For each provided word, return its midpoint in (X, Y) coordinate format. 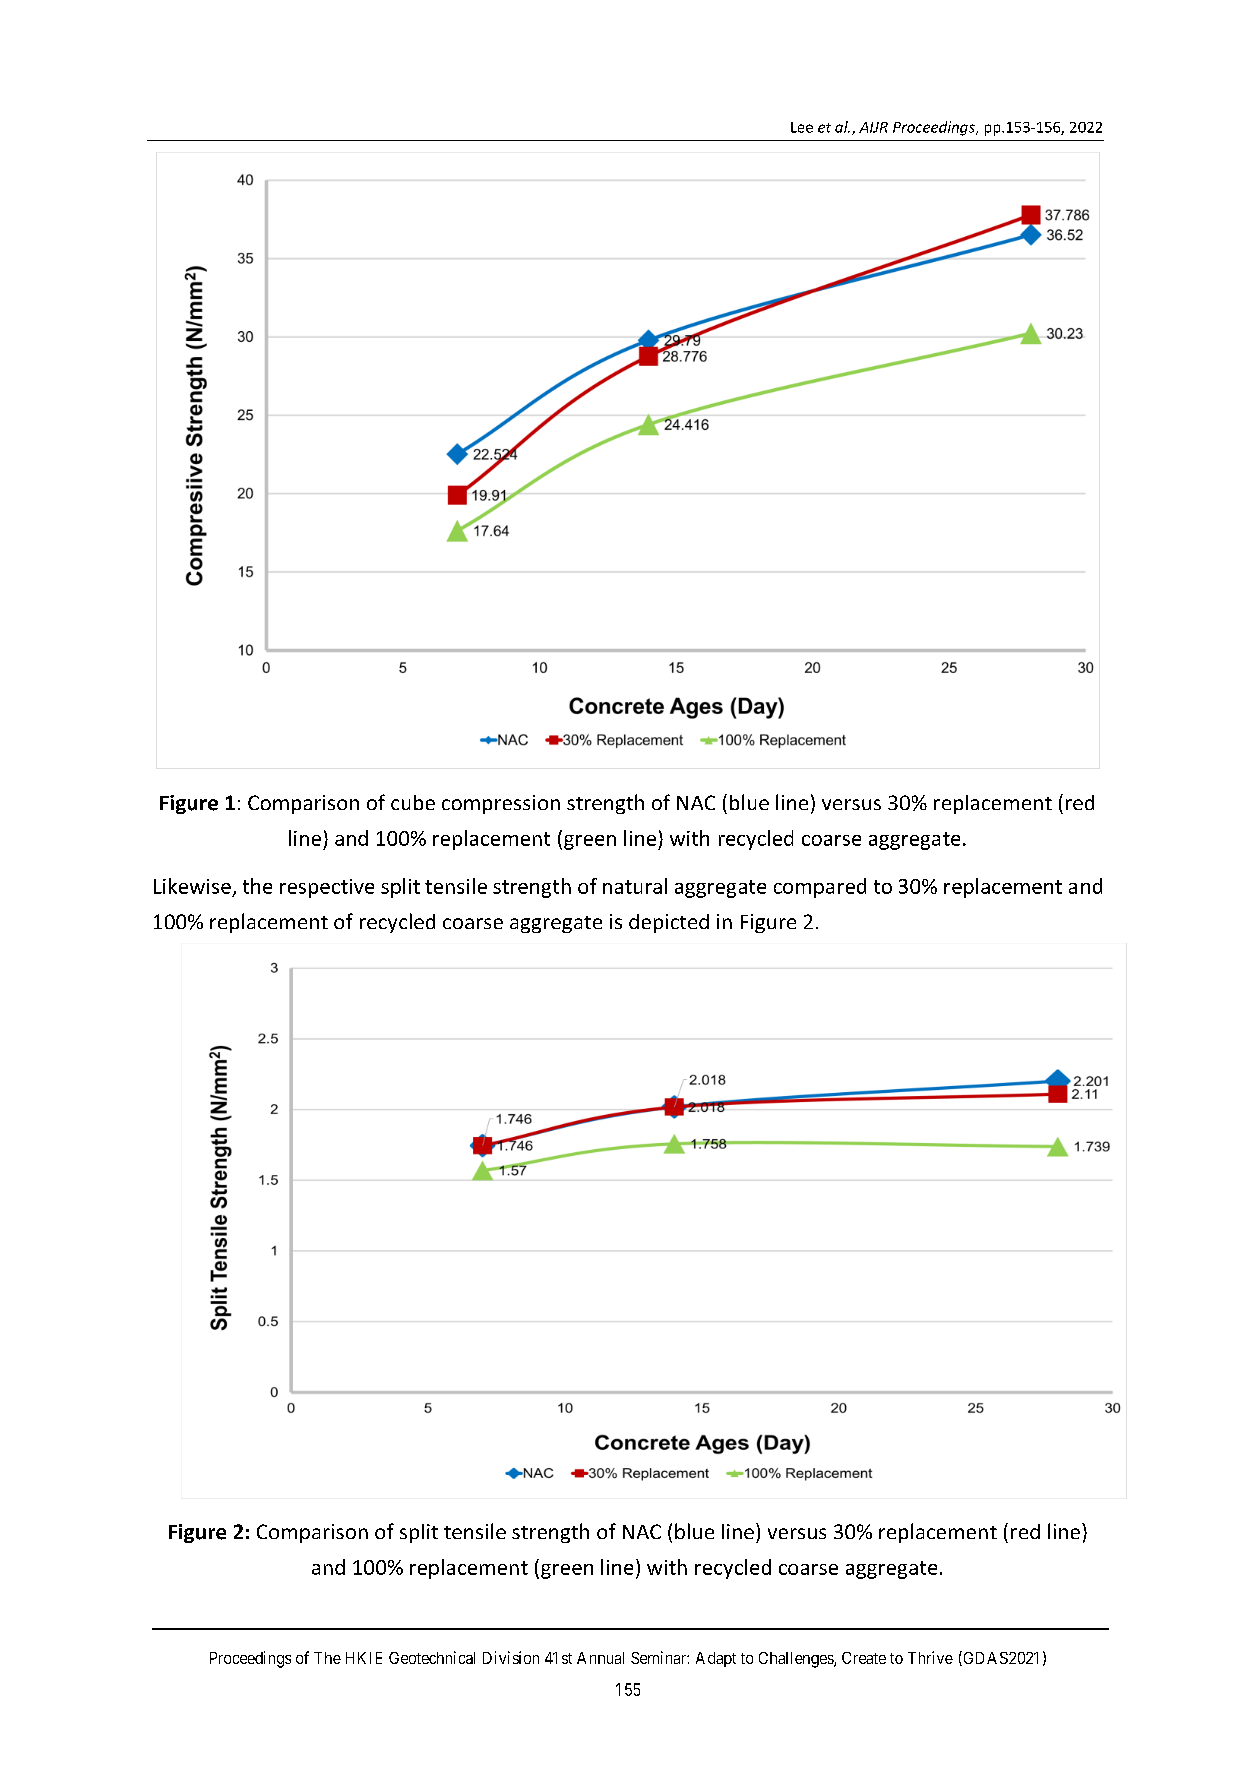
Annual (600, 1658)
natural (635, 886)
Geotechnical (432, 1657)
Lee (802, 127)
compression (501, 804)
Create (864, 1658)
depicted (669, 923)
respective (327, 888)
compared (820, 888)
